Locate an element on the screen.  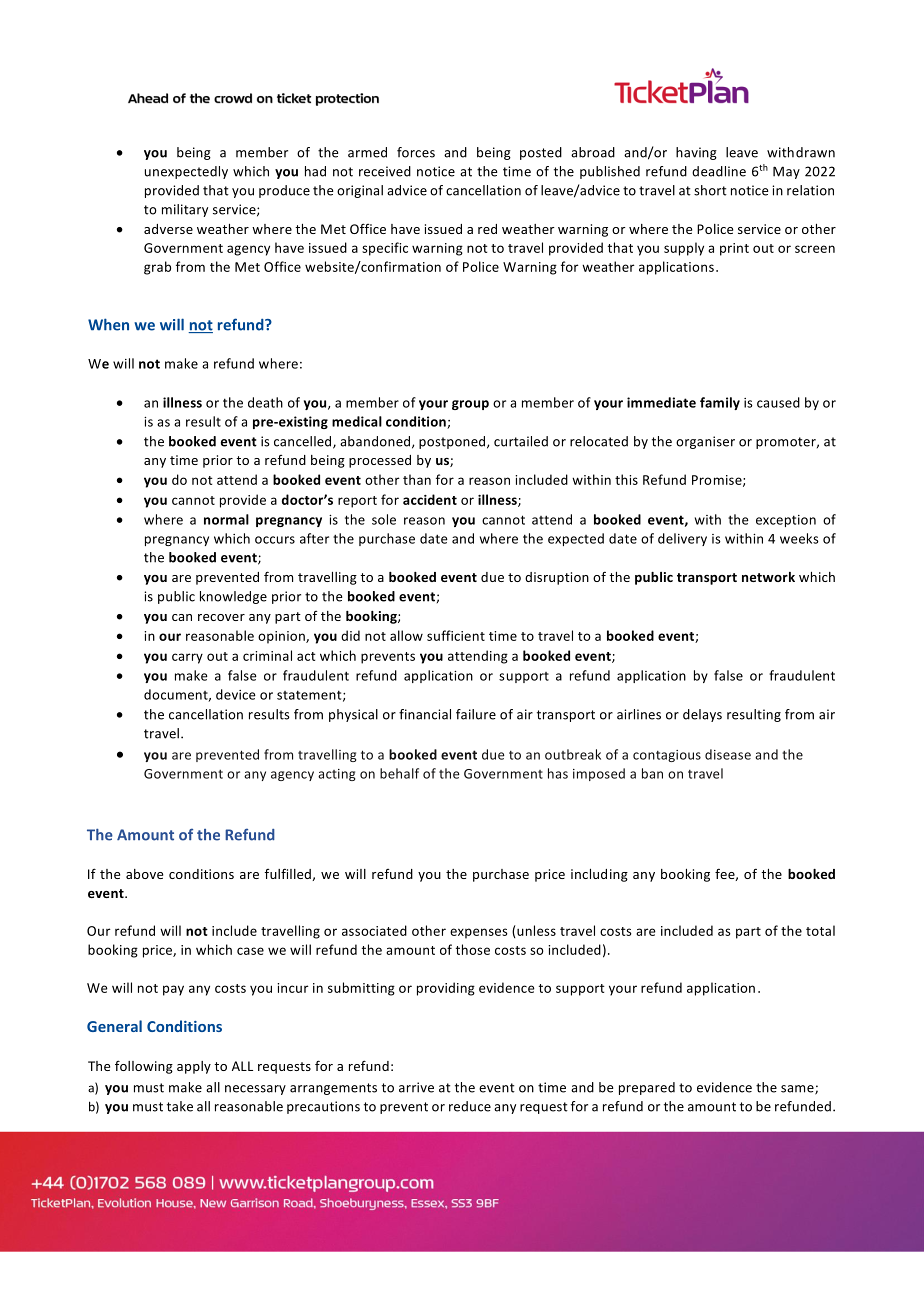
deadline is located at coordinates (719, 171).
